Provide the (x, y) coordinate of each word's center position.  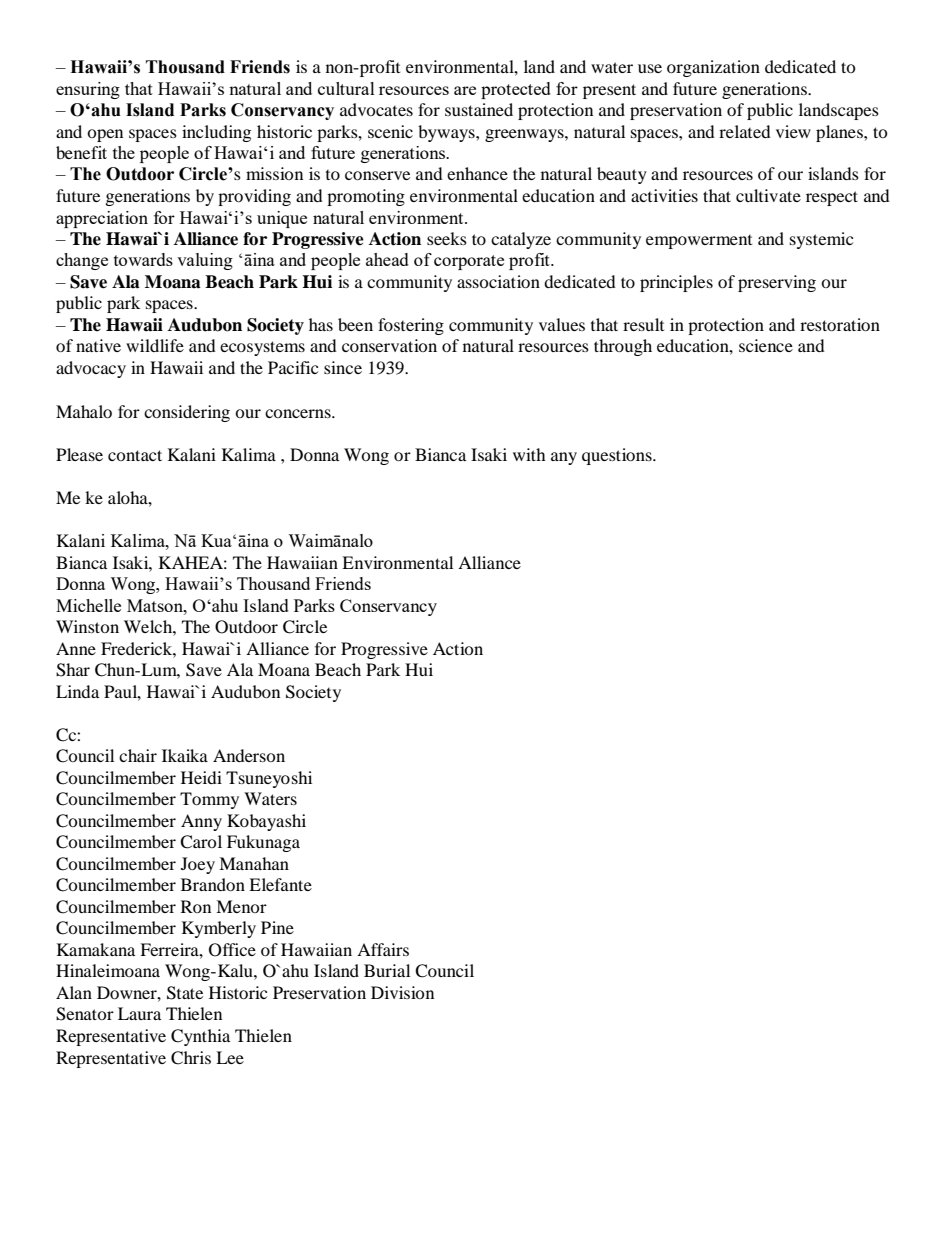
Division (402, 992)
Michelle (88, 605)
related (745, 131)
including (216, 133)
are (465, 90)
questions (618, 456)
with (529, 454)
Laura (139, 1013)
